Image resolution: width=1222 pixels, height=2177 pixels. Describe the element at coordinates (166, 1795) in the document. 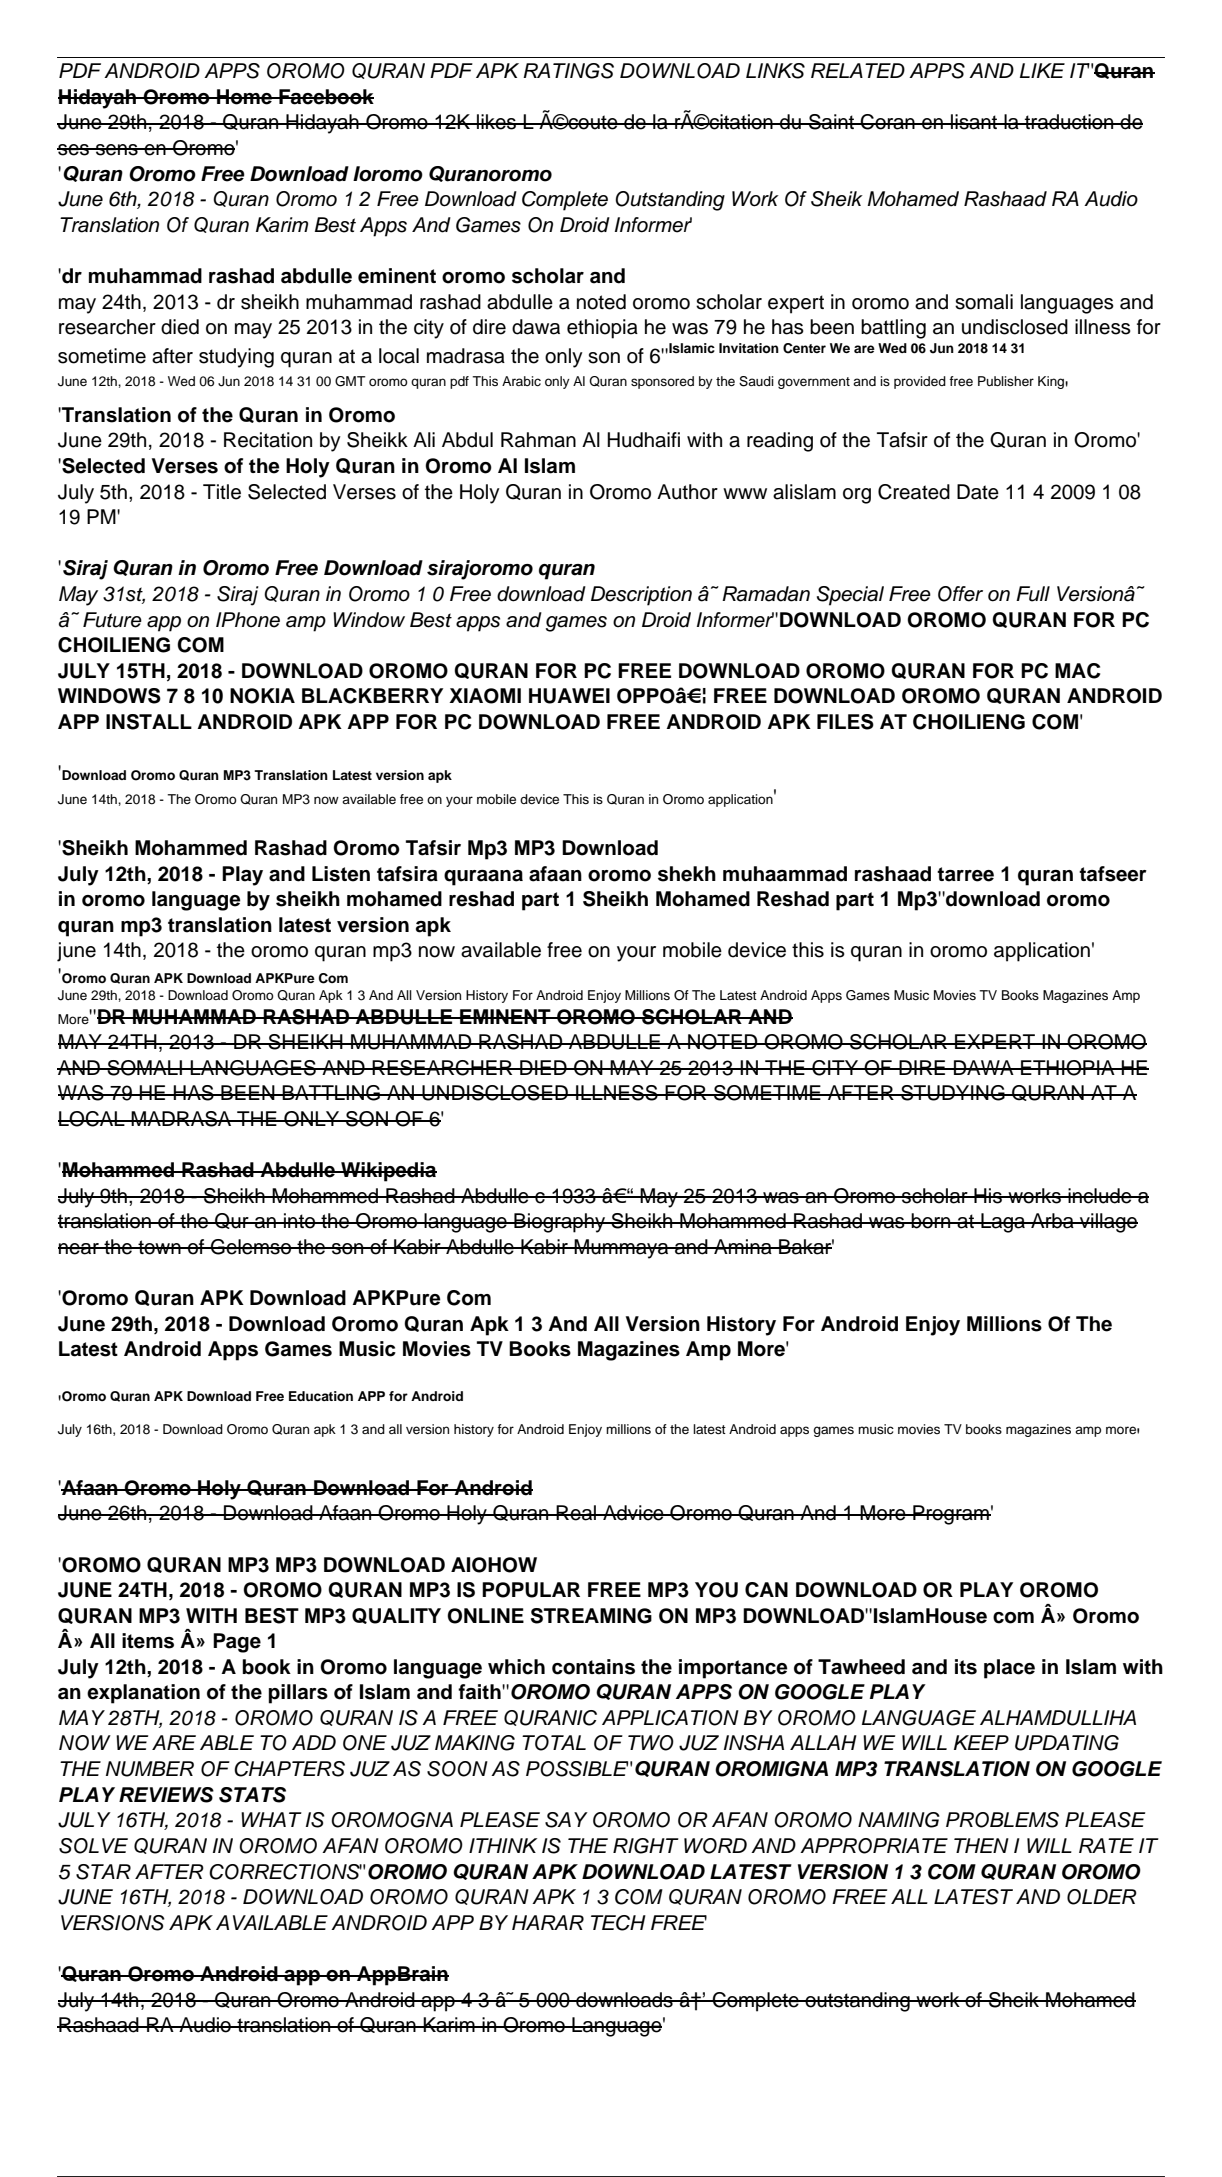

I see `REVIEWS` at that location.
